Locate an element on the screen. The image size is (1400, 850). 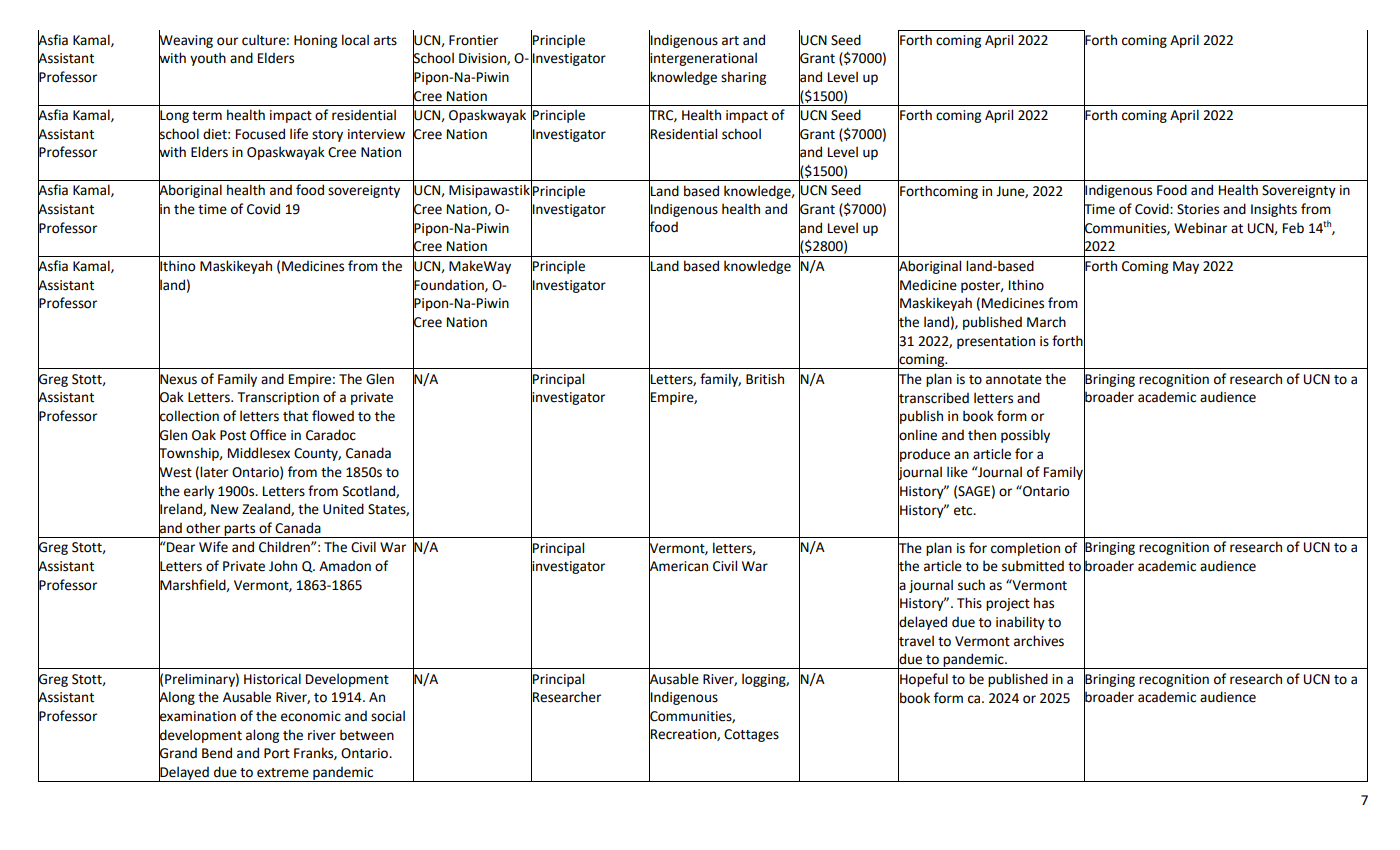
American is located at coordinates (678, 566).
